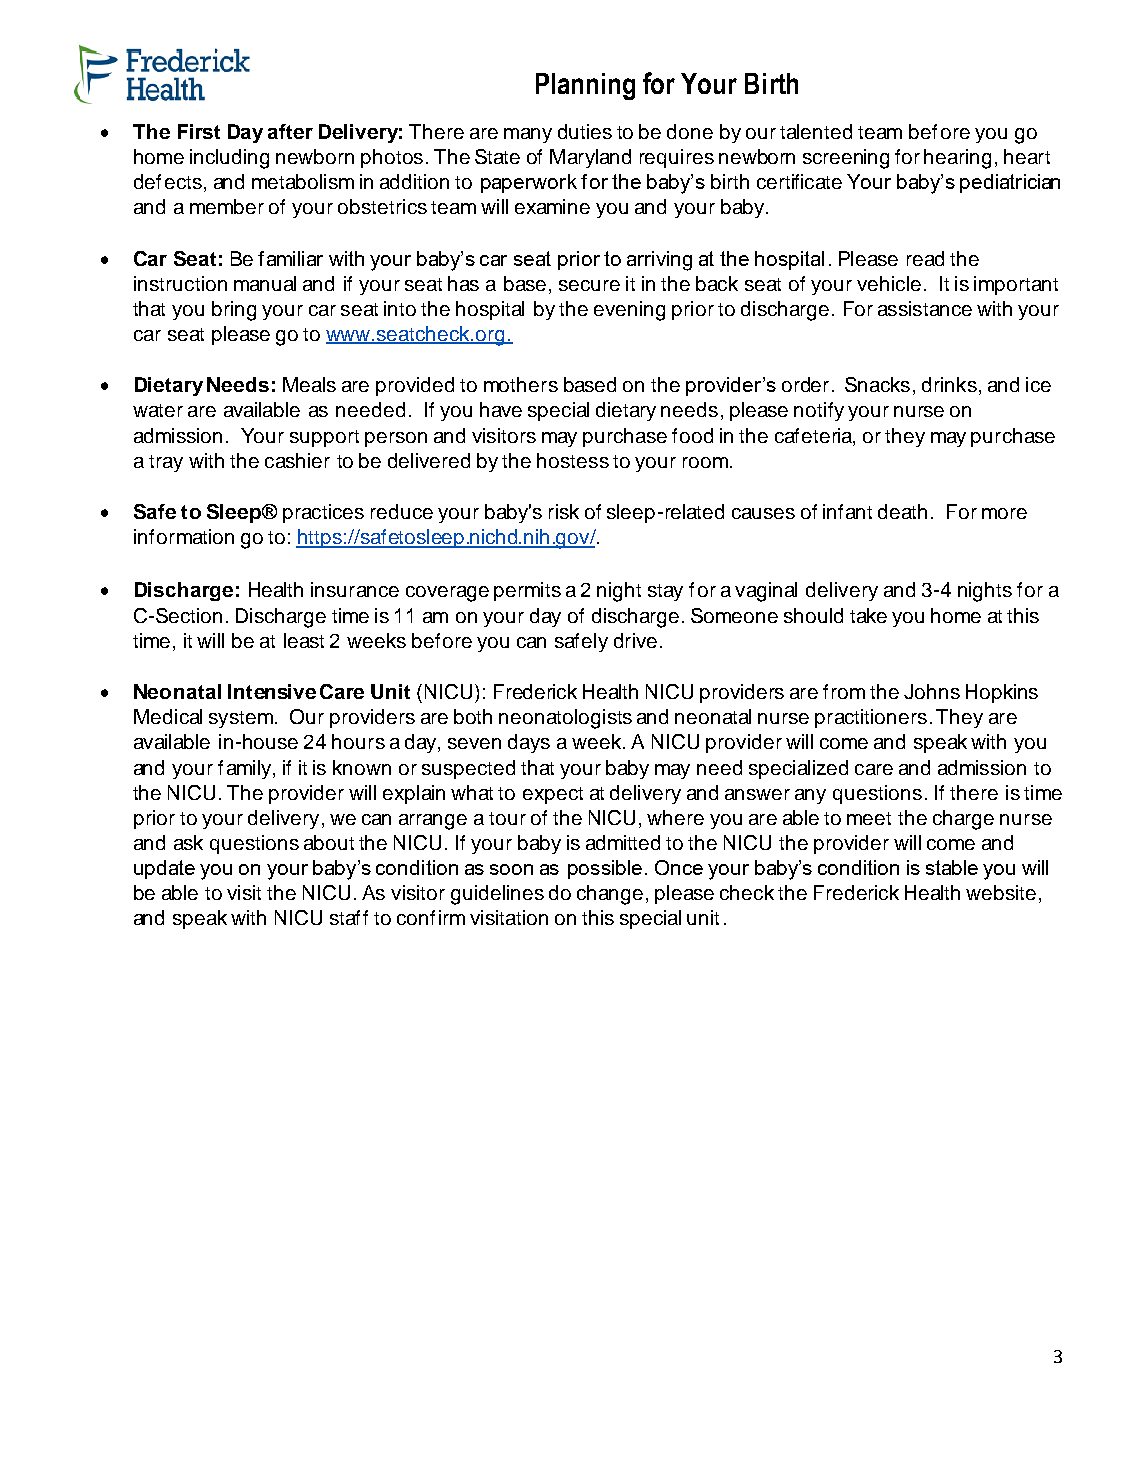 The width and height of the screenshot is (1128, 1459). I want to click on staff, so click(349, 917).
